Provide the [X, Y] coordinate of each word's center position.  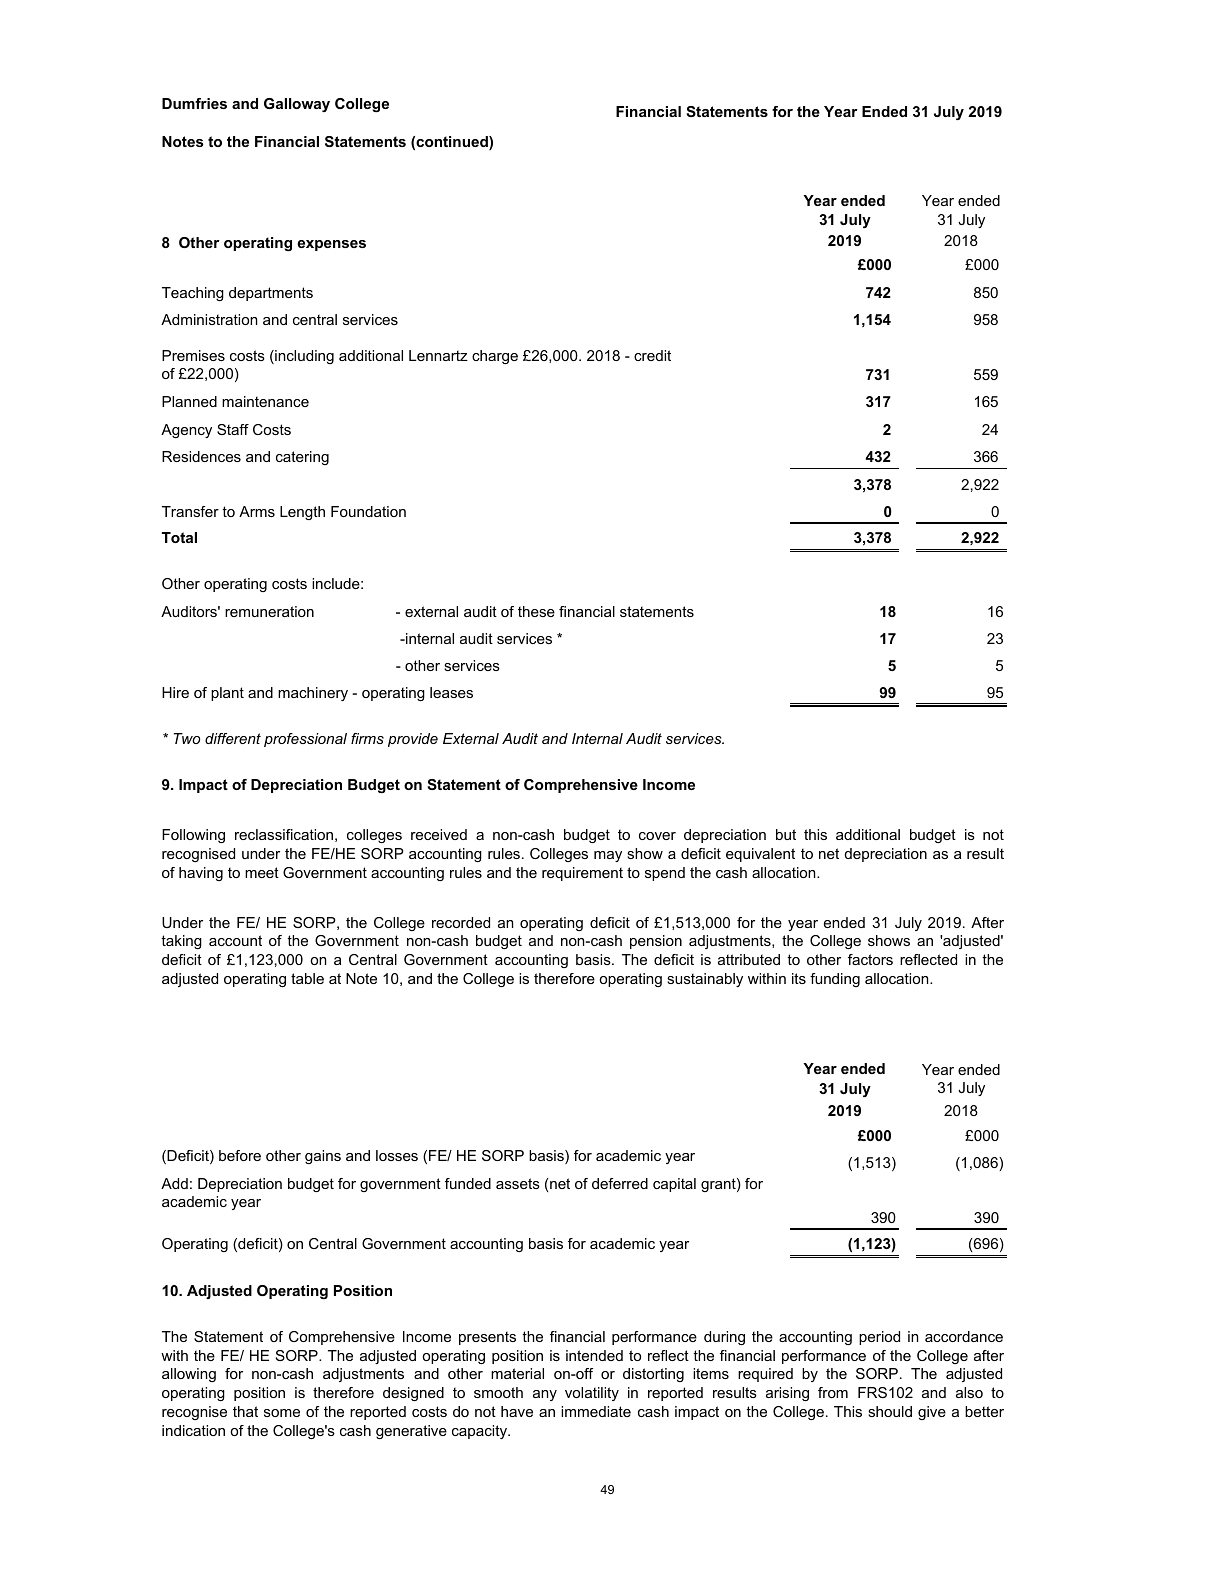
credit [652, 355]
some [282, 1413]
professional [305, 740]
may [608, 856]
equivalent [760, 855]
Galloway [297, 105]
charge [495, 357]
